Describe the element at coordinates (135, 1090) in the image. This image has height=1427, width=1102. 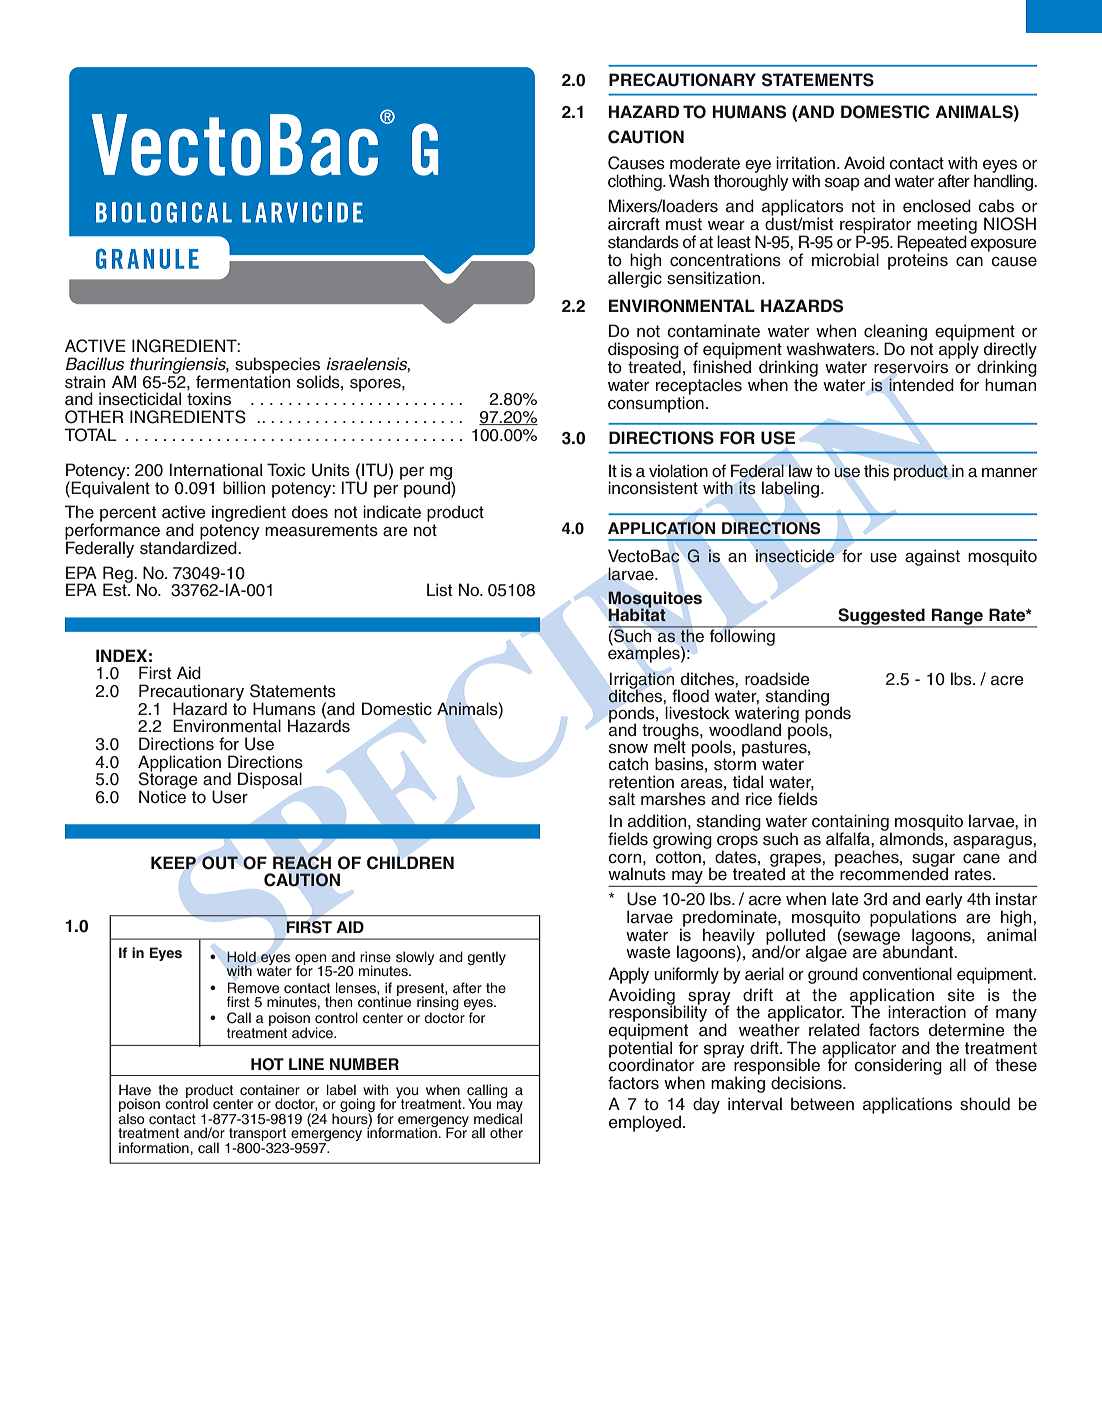
I see `Have` at that location.
